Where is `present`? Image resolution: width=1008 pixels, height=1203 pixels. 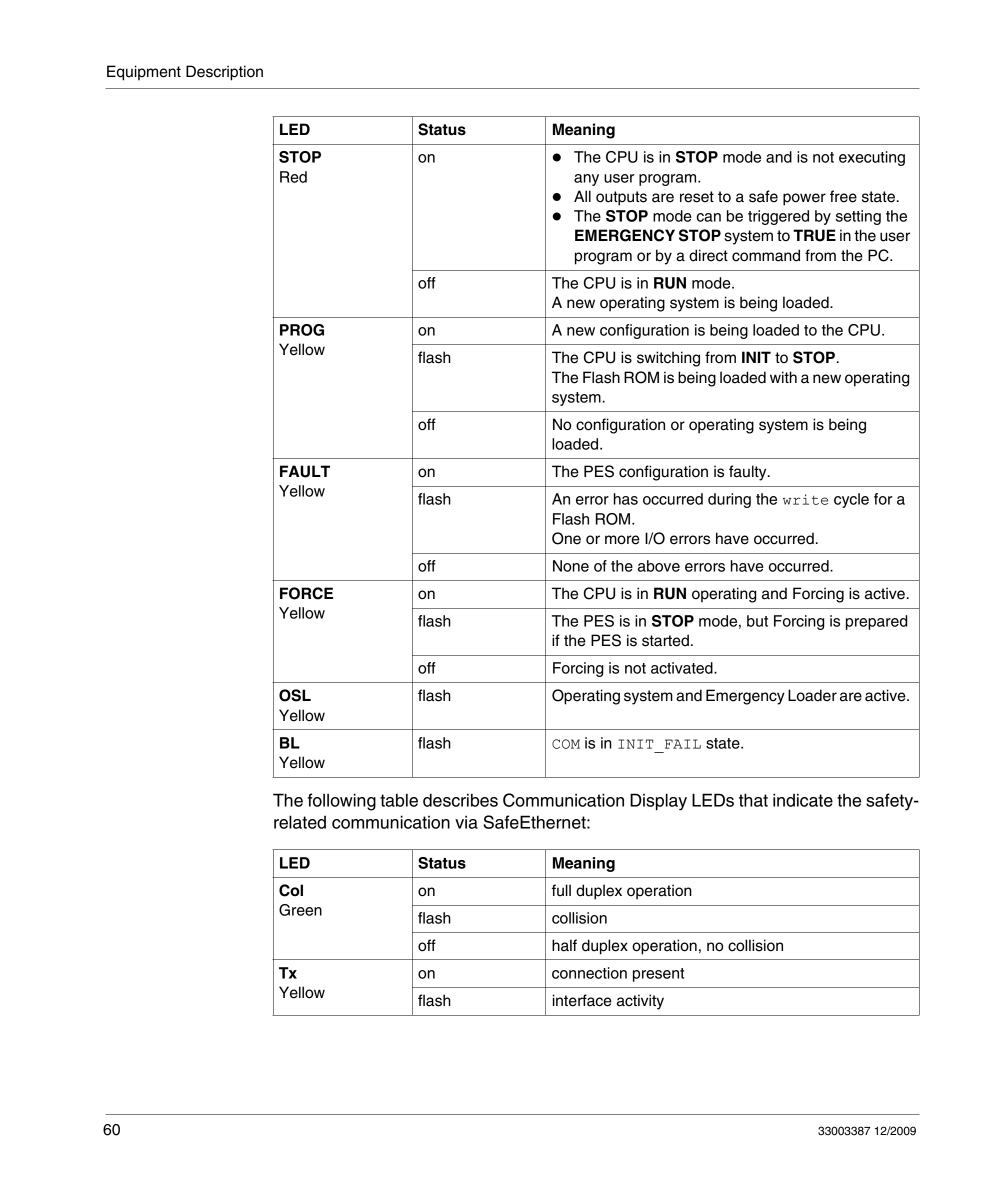
present is located at coordinates (658, 975).
